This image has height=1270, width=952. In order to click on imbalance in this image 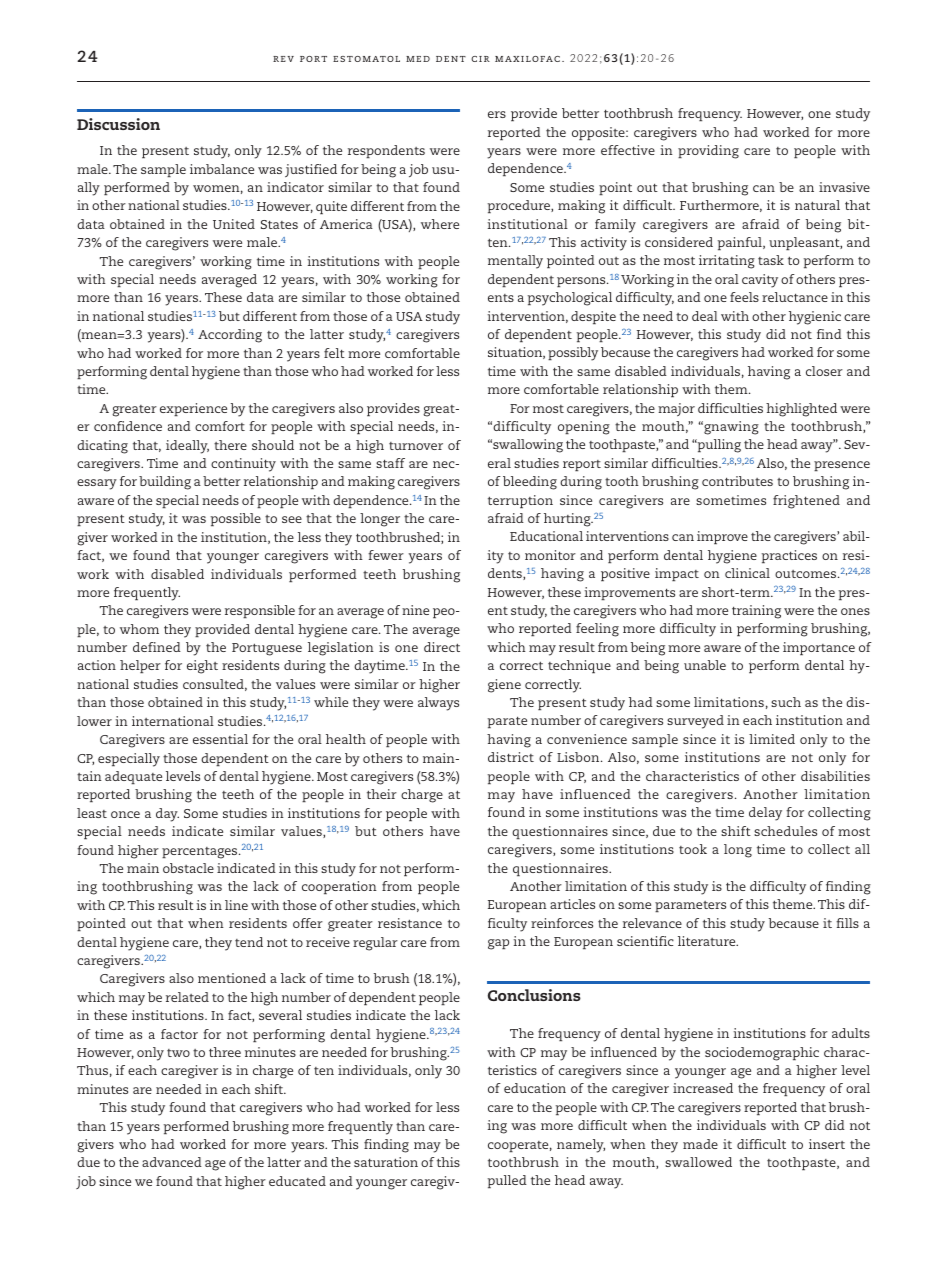, I will do `click(222, 169)`.
